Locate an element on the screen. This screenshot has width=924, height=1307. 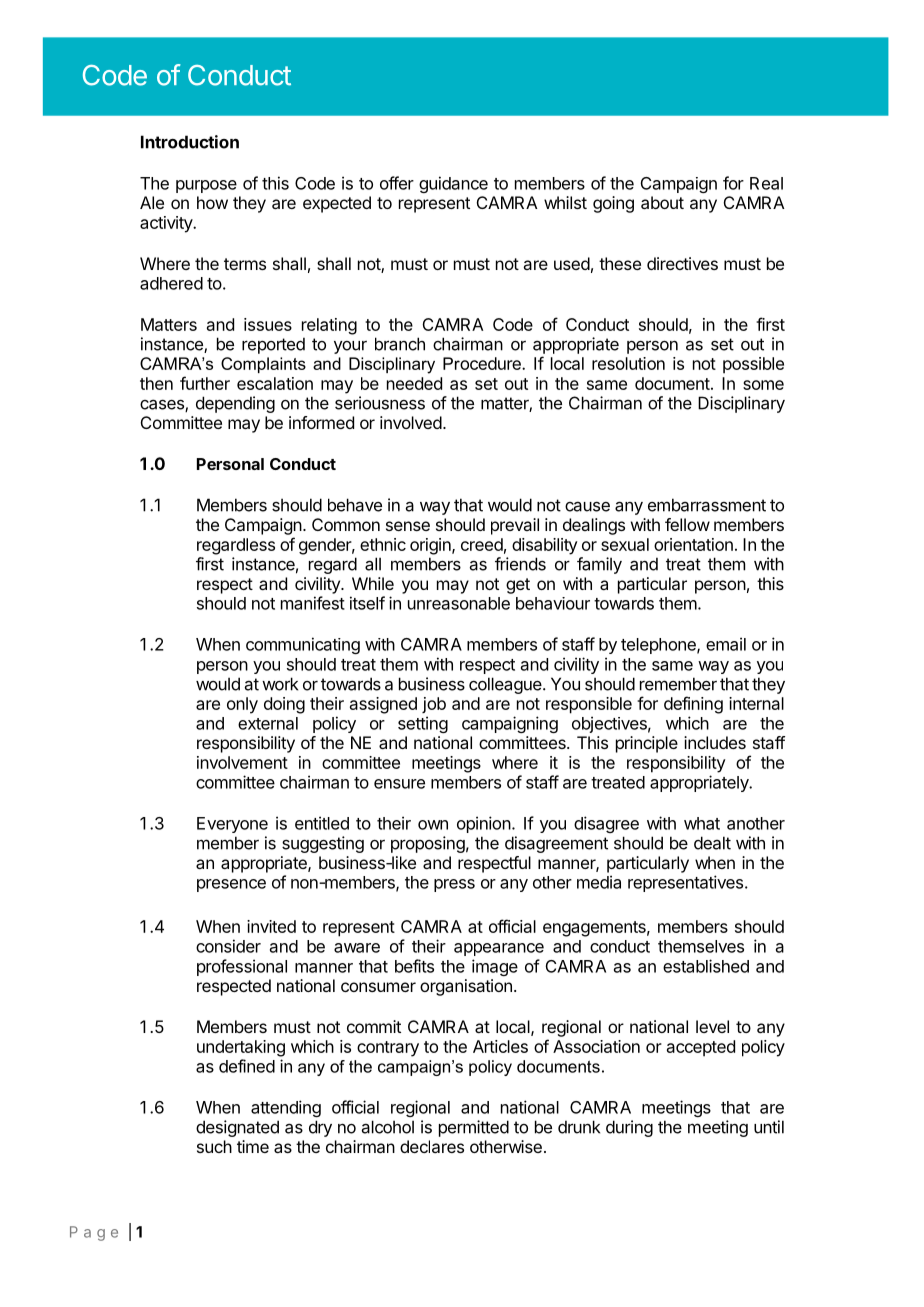
email is located at coordinates (726, 644).
